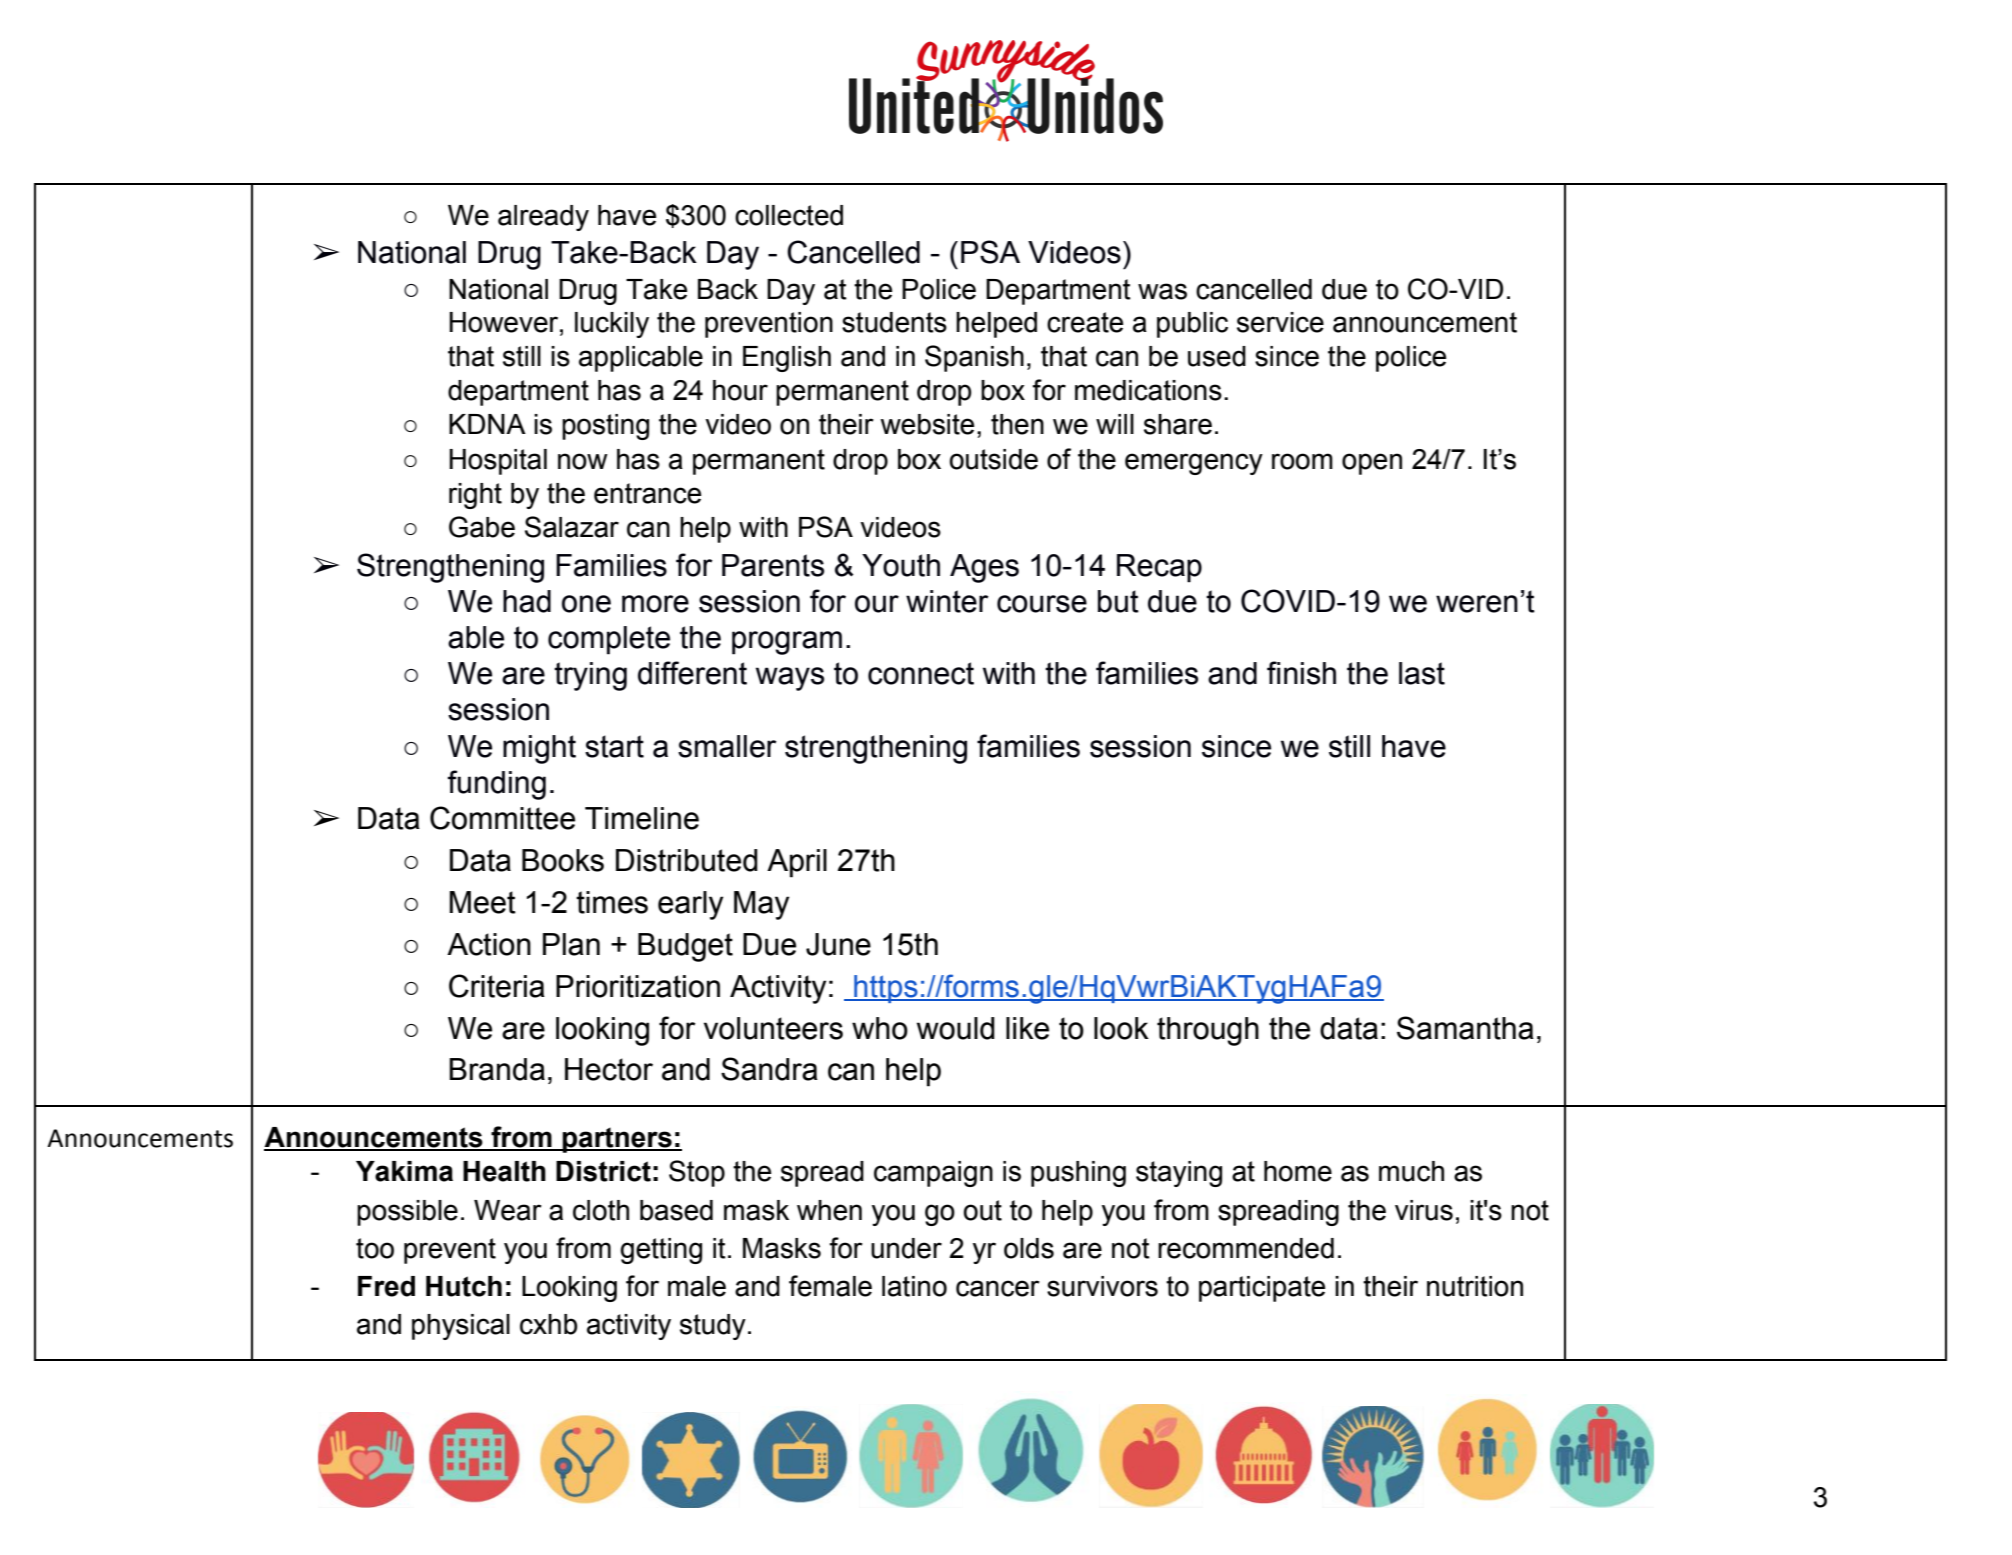 The image size is (2012, 1555). What do you see at coordinates (838, 944) in the screenshot?
I see `June` at bounding box center [838, 944].
